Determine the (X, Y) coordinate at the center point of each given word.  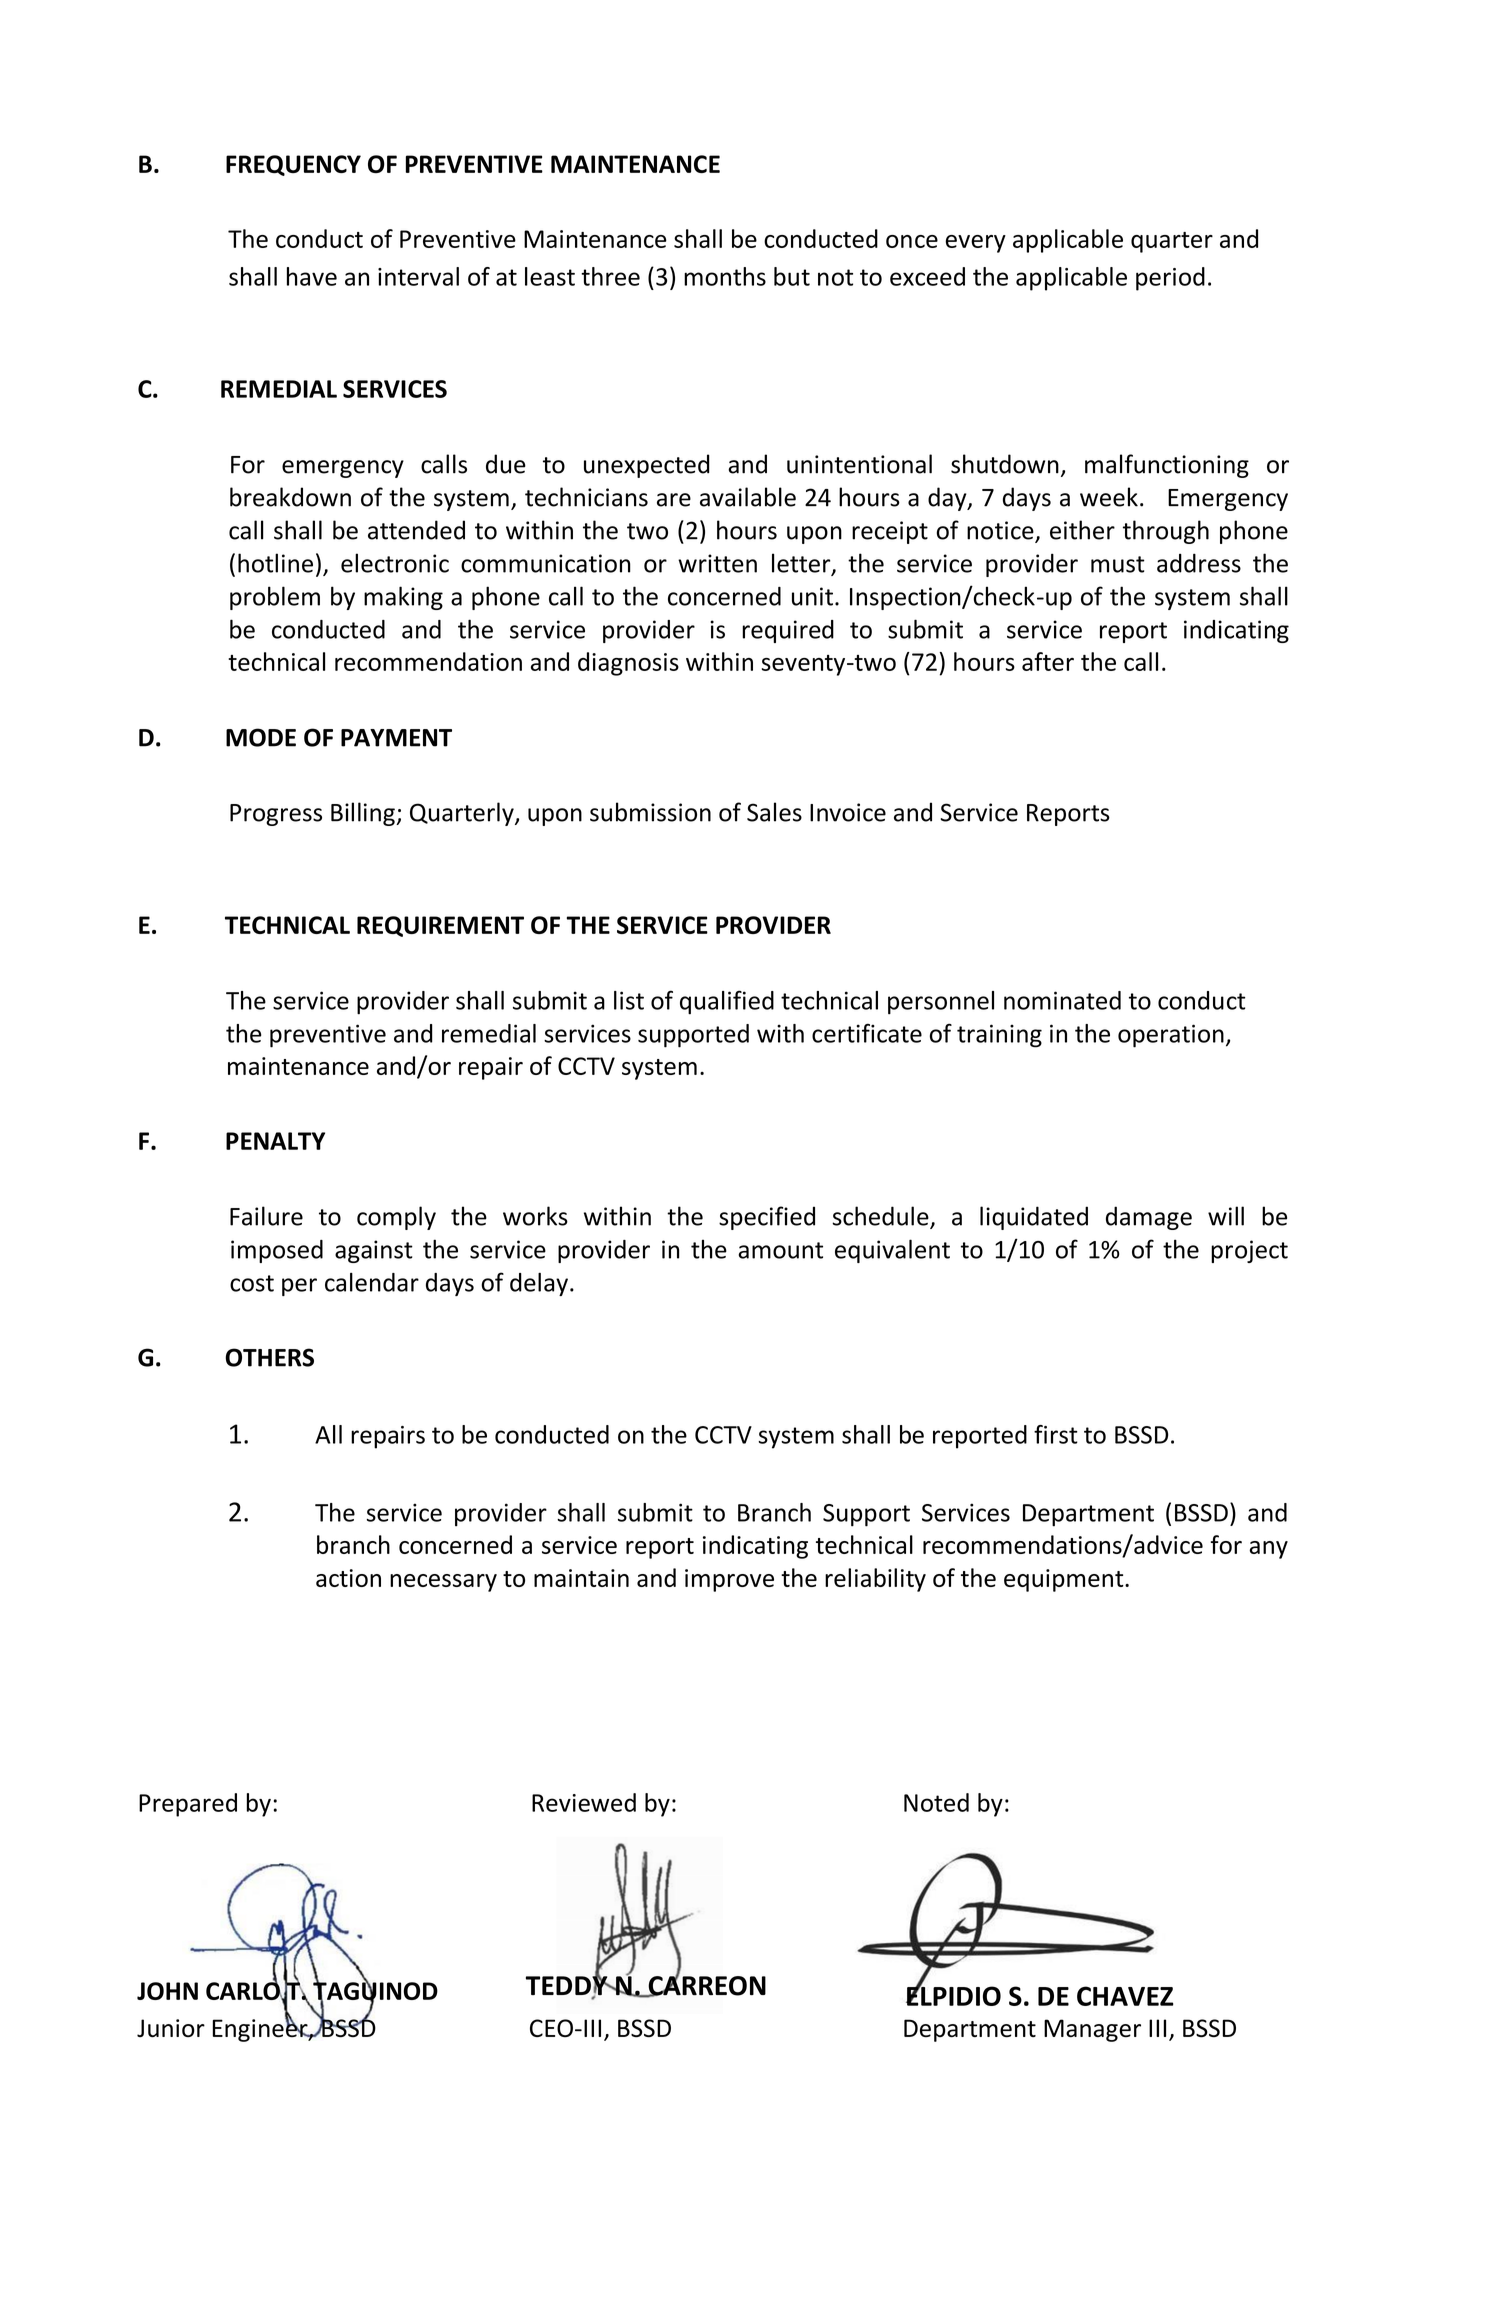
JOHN (167, 1991)
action (348, 1578)
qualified (727, 1002)
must (1118, 564)
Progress (276, 815)
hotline (275, 563)
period (1170, 279)
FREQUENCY (293, 165)
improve (729, 1580)
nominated (1062, 1000)
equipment (1065, 1580)
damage (1149, 1218)
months (725, 276)
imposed (277, 1251)
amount (780, 1250)
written (717, 563)
